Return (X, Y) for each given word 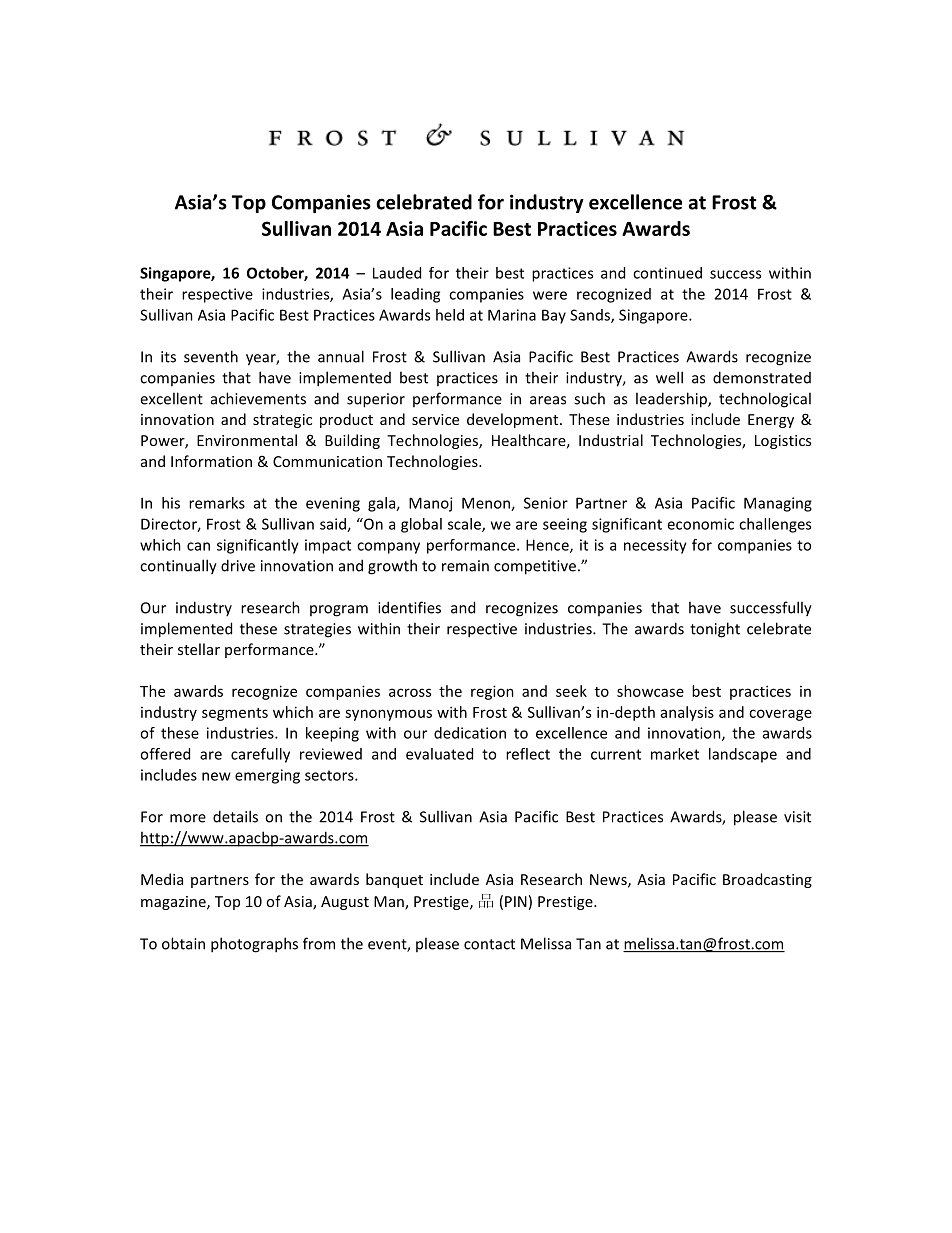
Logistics (783, 442)
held (450, 315)
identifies (409, 607)
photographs (254, 945)
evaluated (439, 754)
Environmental (247, 440)
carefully (260, 755)
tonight (715, 630)
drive (238, 565)
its (168, 357)
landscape (743, 755)
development (514, 420)
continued (667, 273)
